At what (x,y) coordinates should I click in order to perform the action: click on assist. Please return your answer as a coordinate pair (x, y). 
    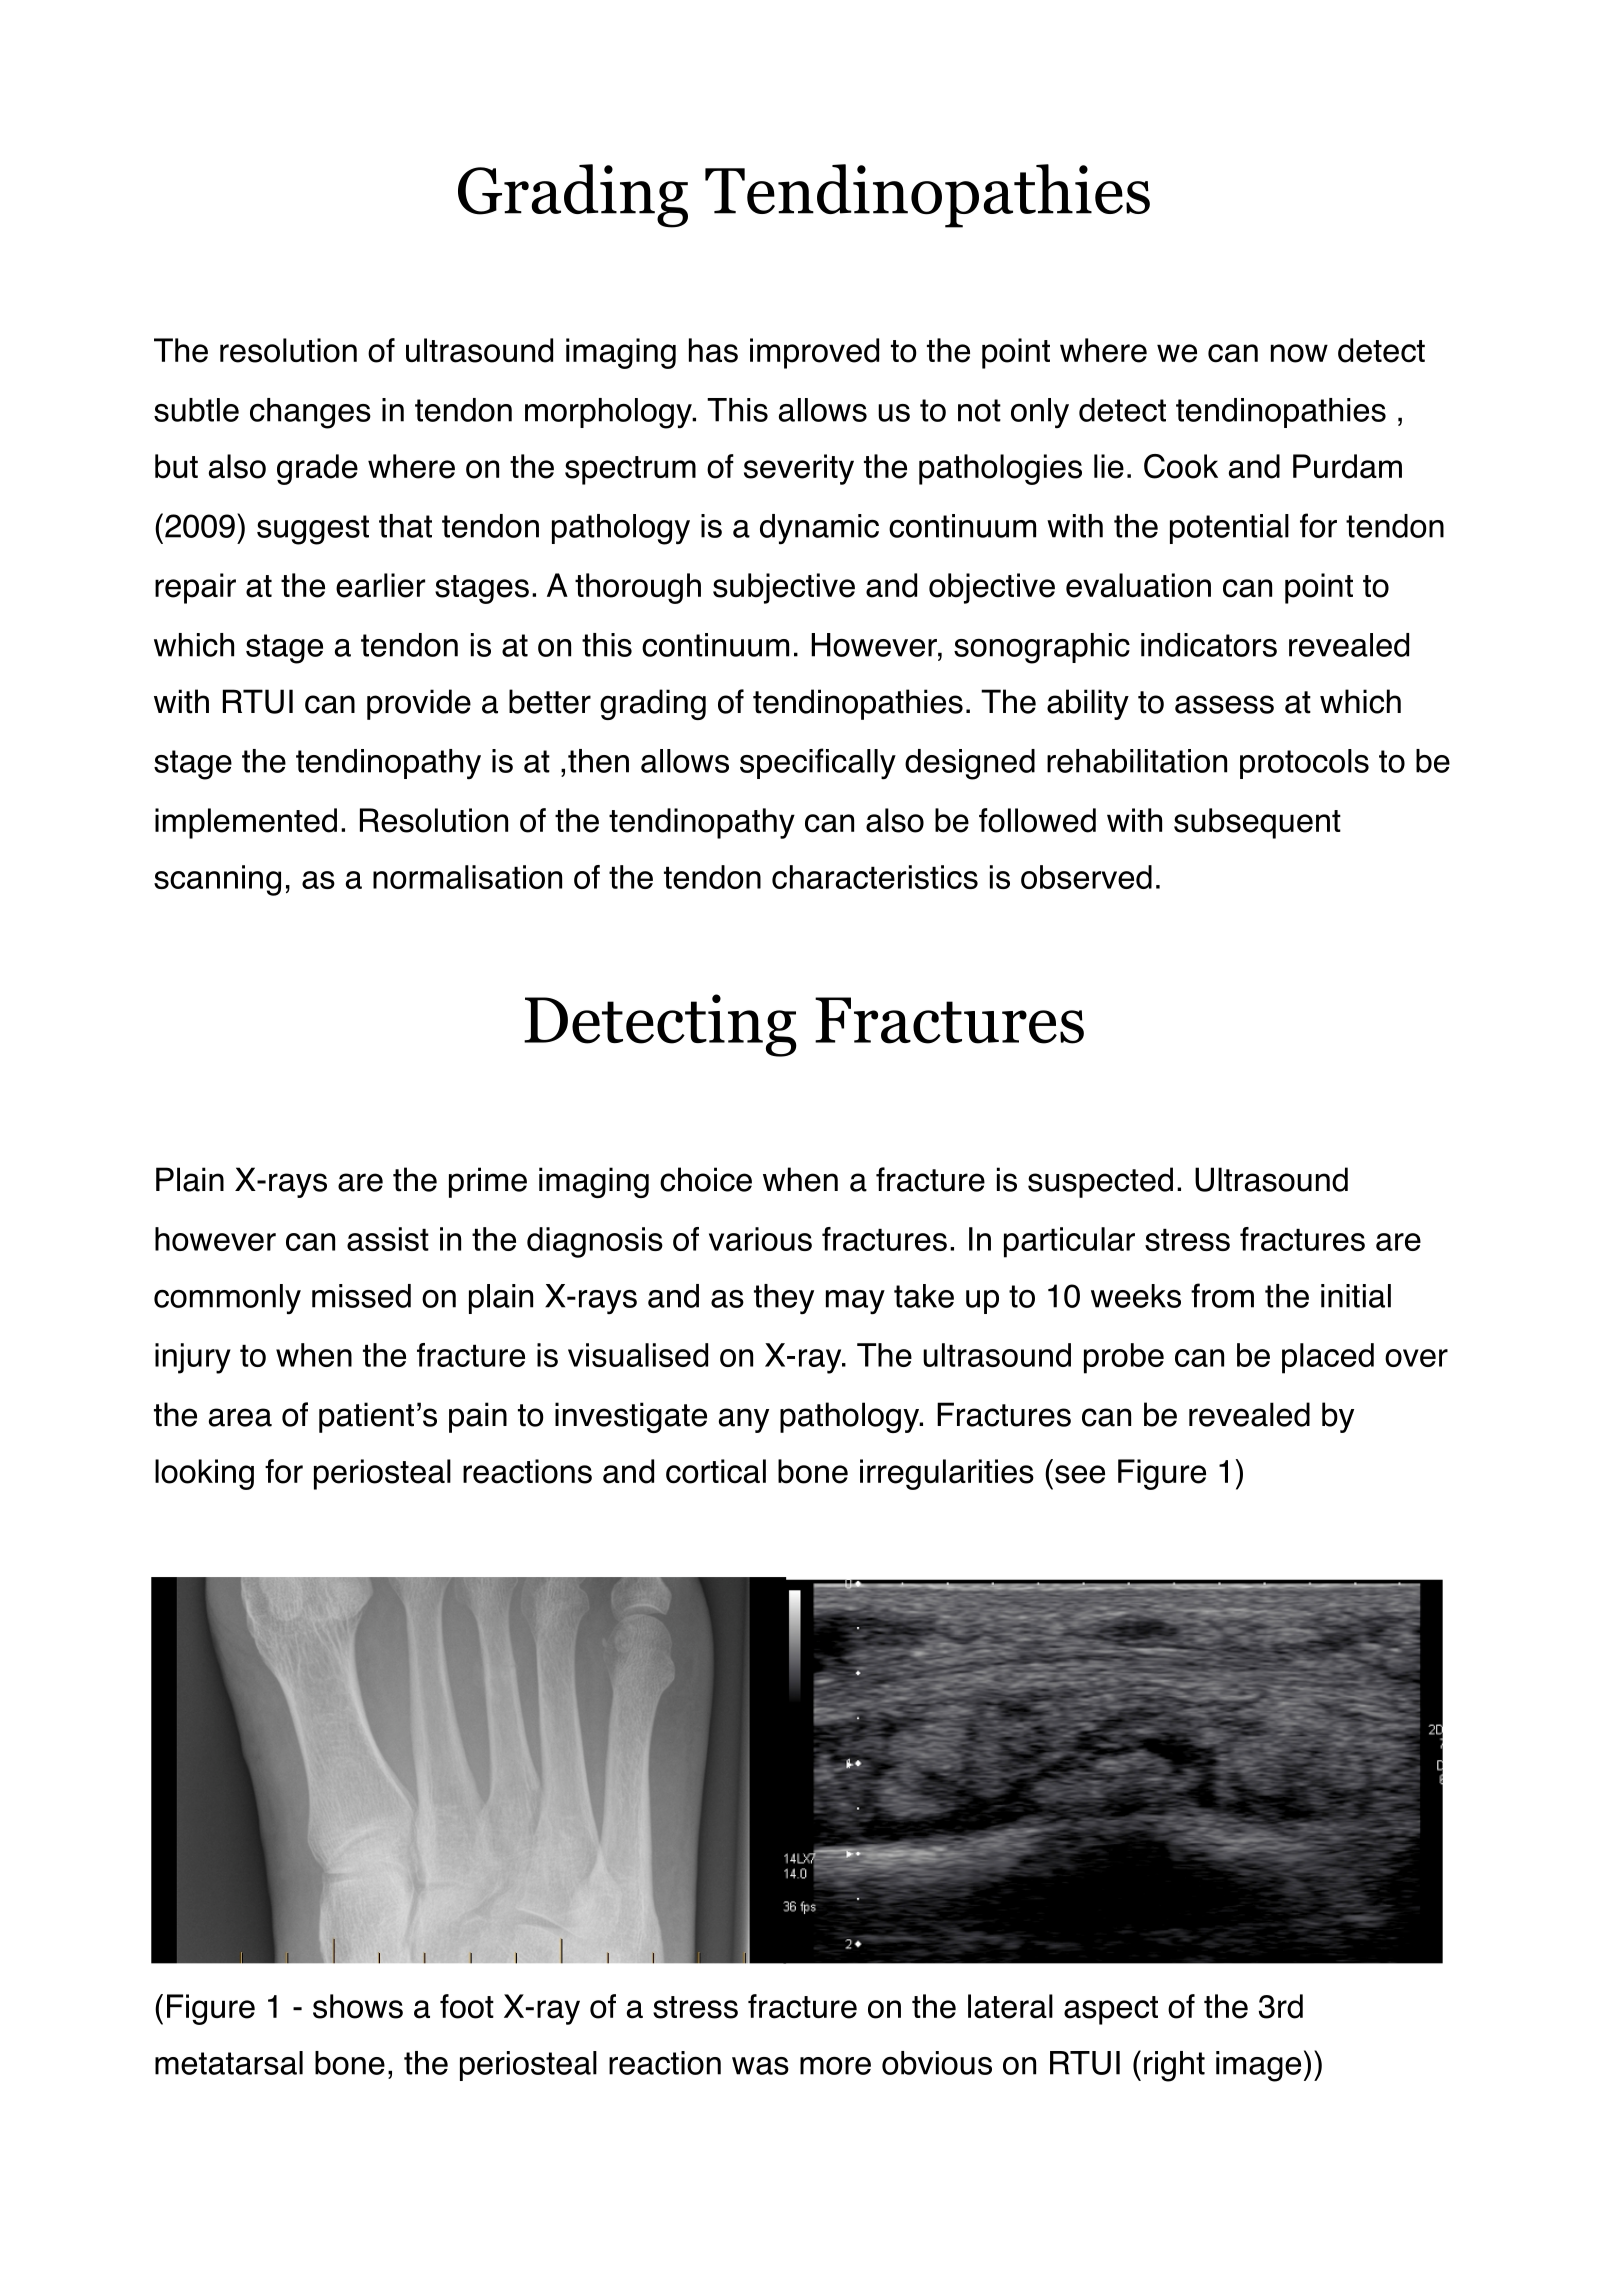
    Looking at the image, I should click on (388, 1239).
